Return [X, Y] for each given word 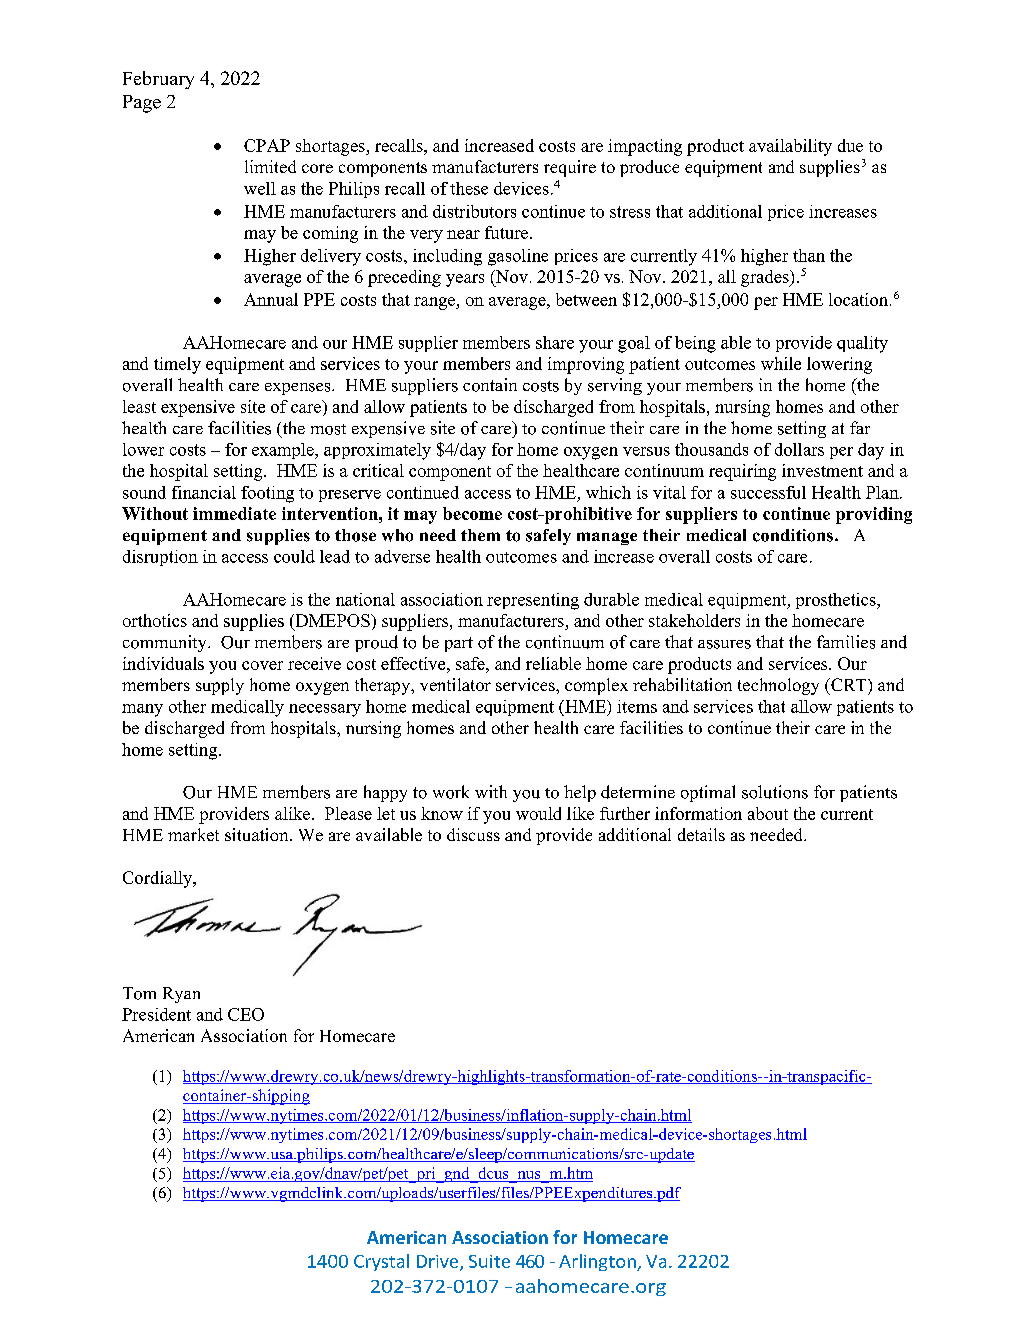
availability [790, 147]
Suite [489, 1261]
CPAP [267, 145]
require [570, 168]
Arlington [598, 1262]
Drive [439, 1262]
